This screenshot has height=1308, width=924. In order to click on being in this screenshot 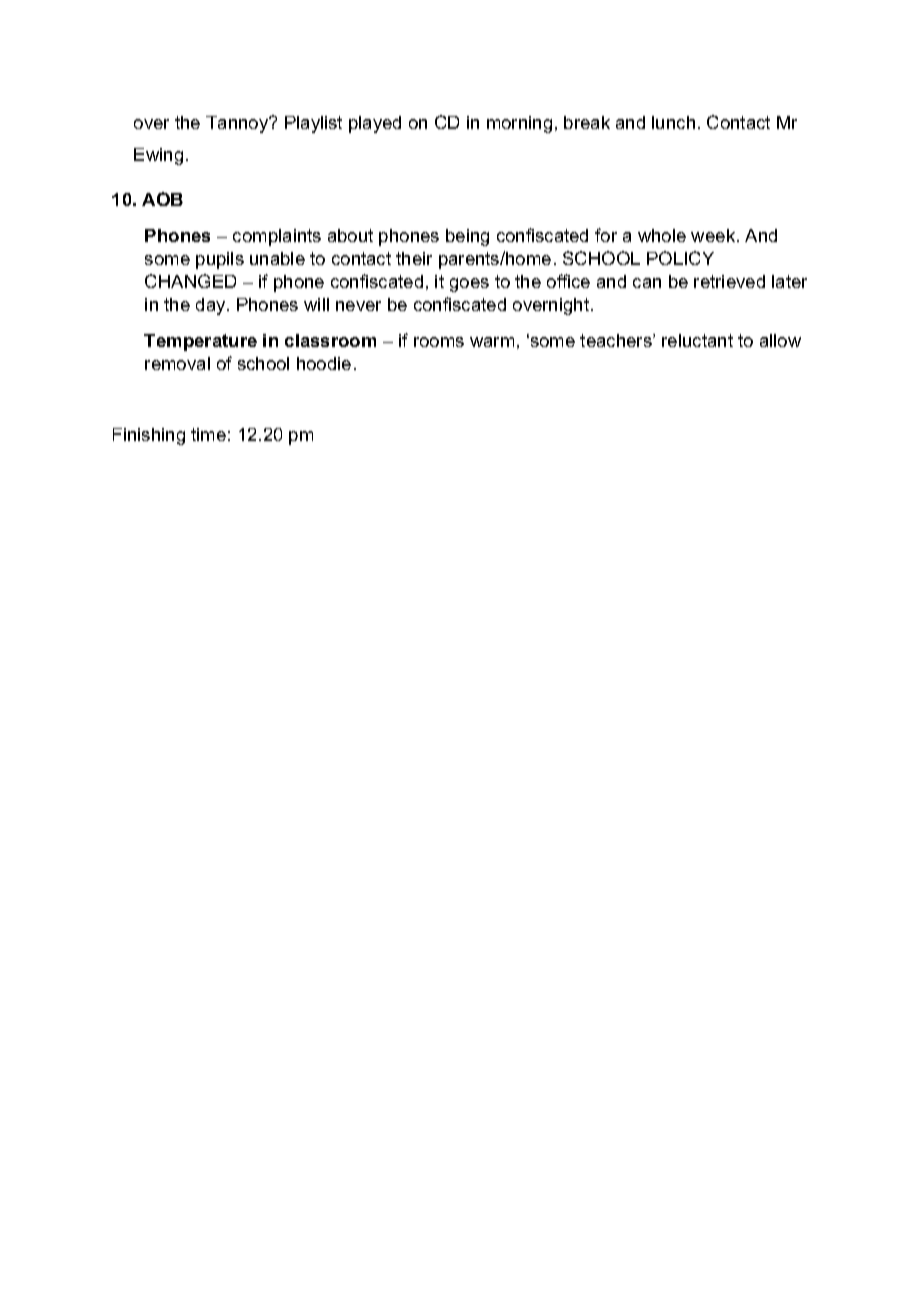, I will do `click(467, 237)`.
